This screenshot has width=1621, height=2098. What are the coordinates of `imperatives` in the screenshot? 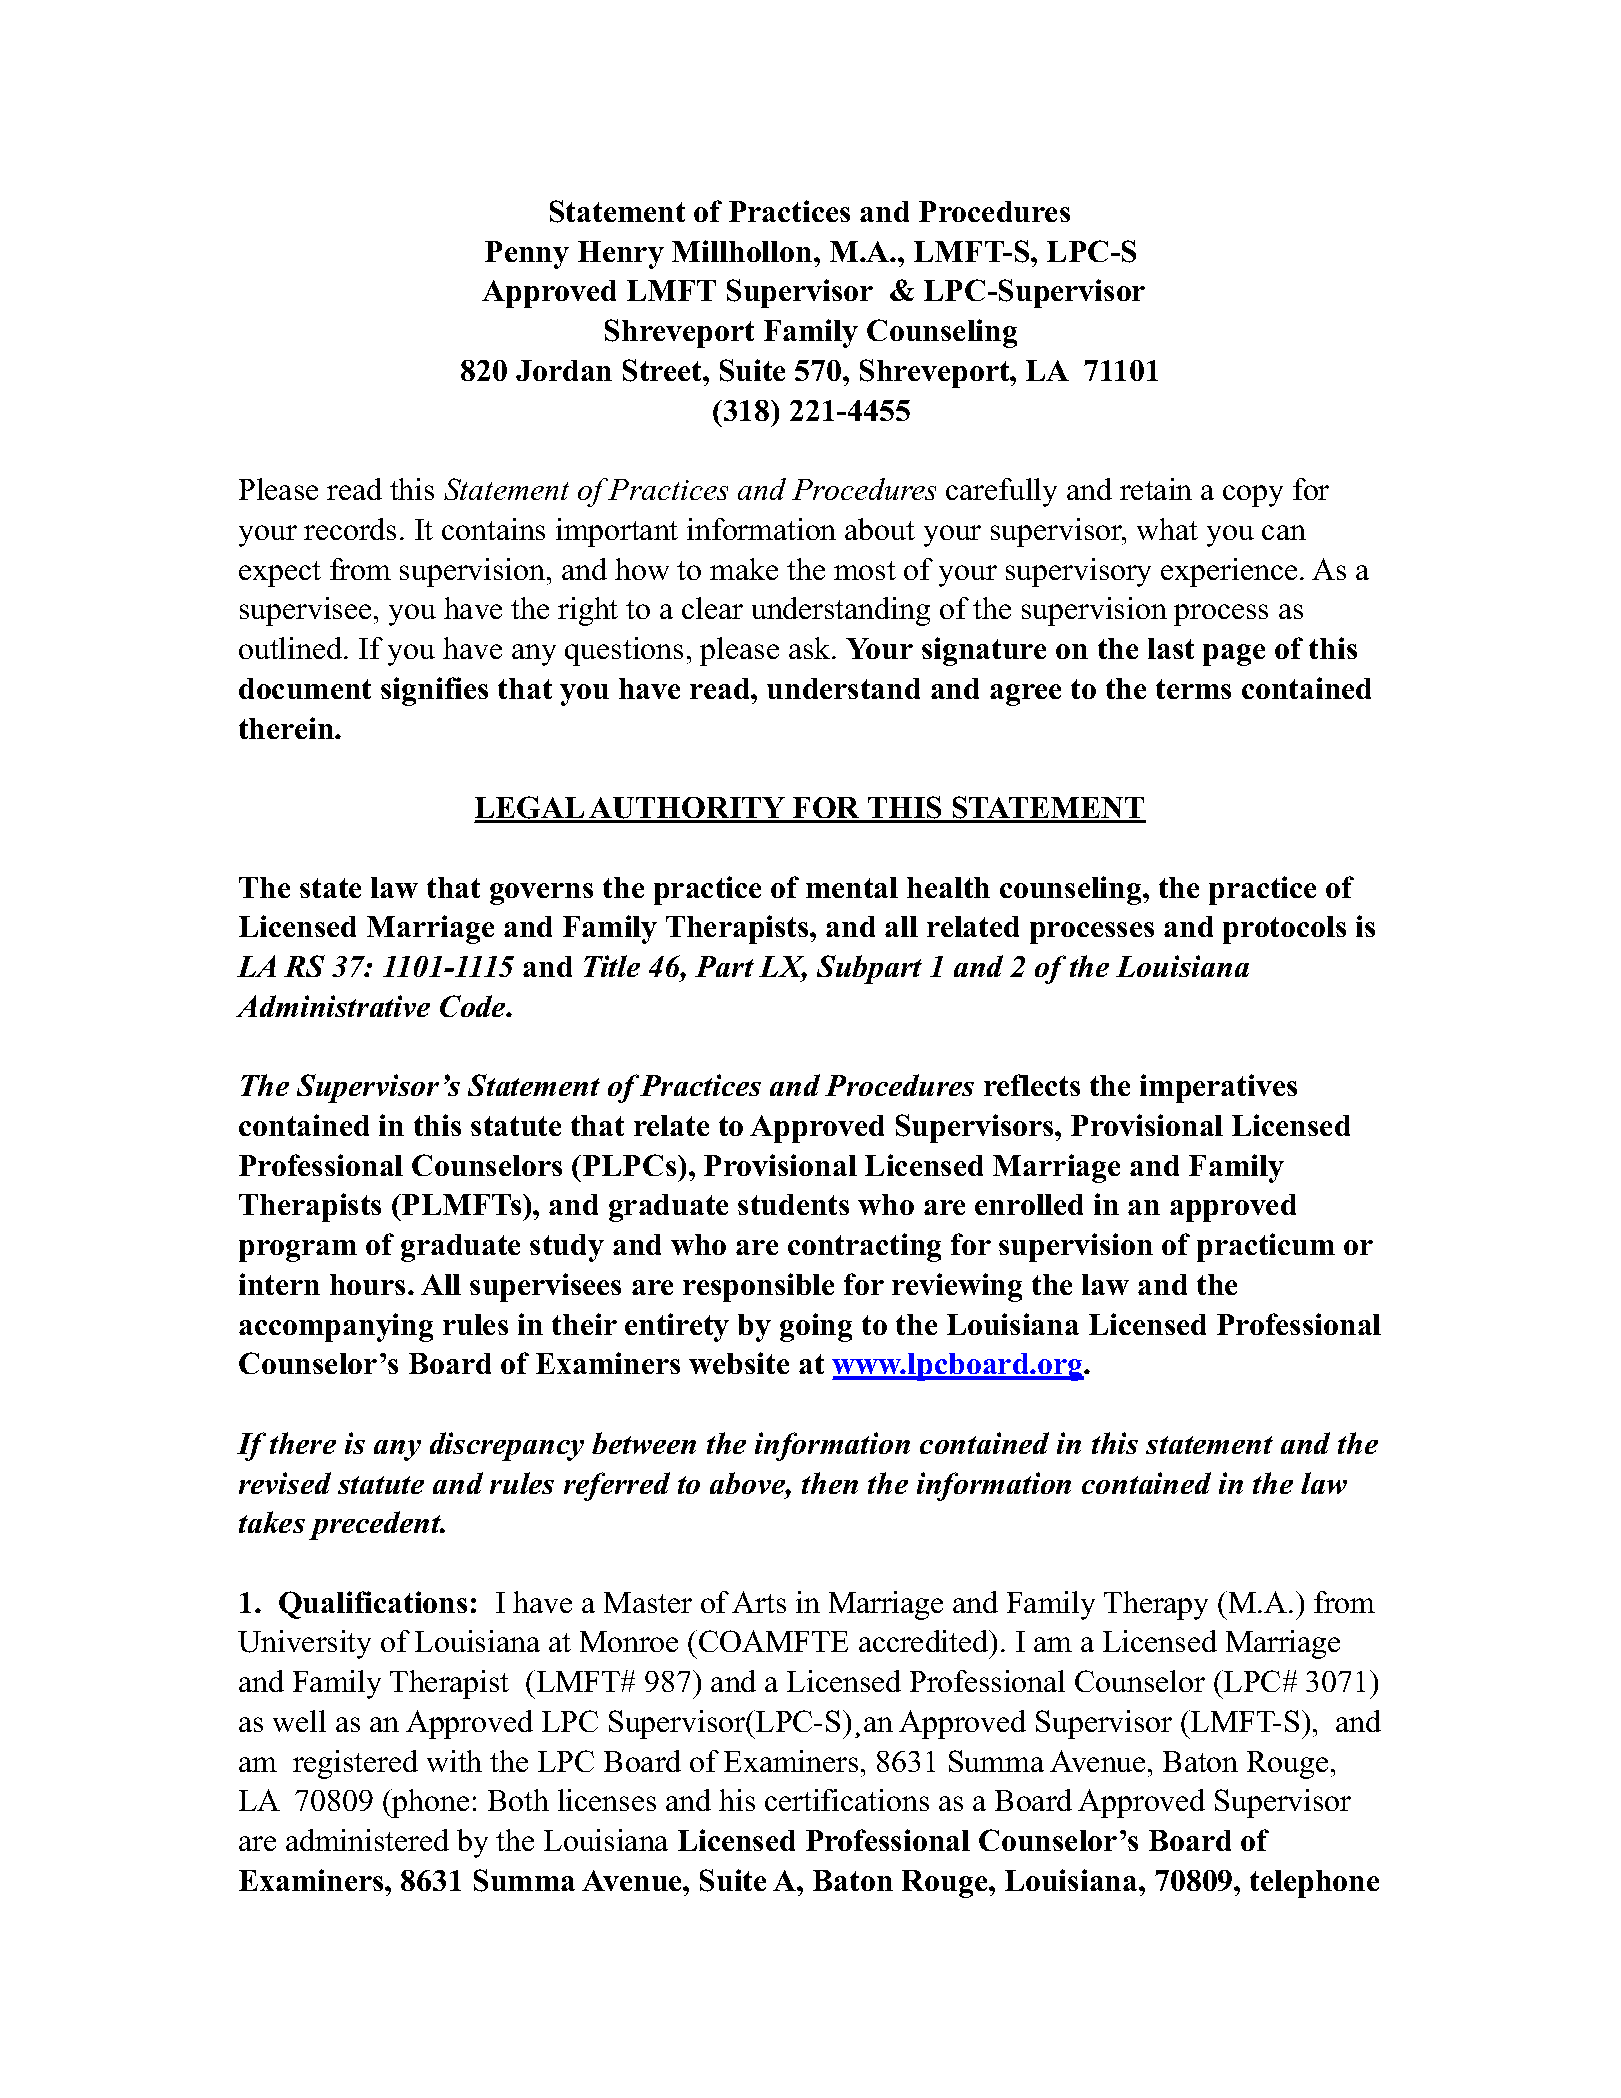 It's located at (1218, 1088).
